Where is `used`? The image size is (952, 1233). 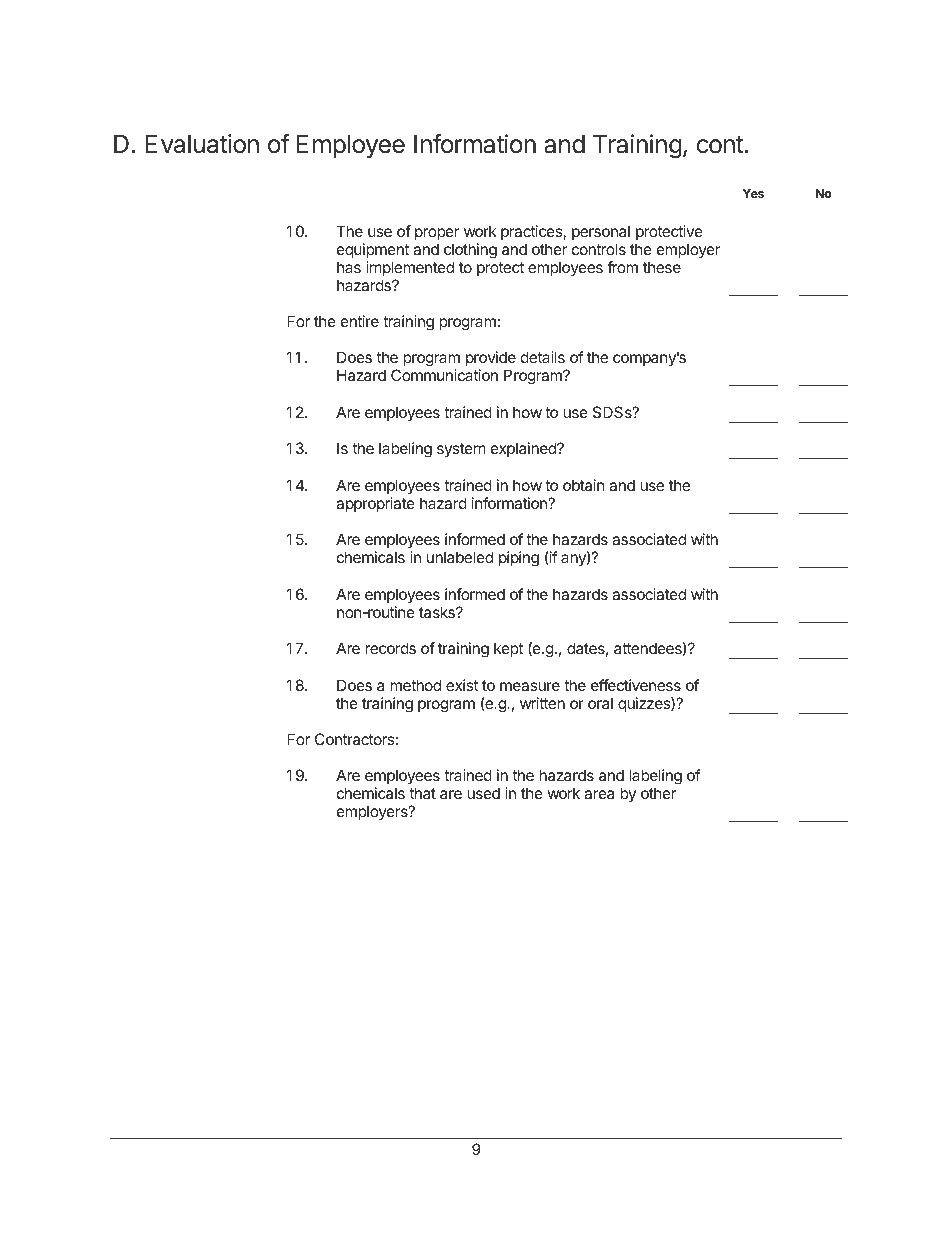
used is located at coordinates (483, 793).
